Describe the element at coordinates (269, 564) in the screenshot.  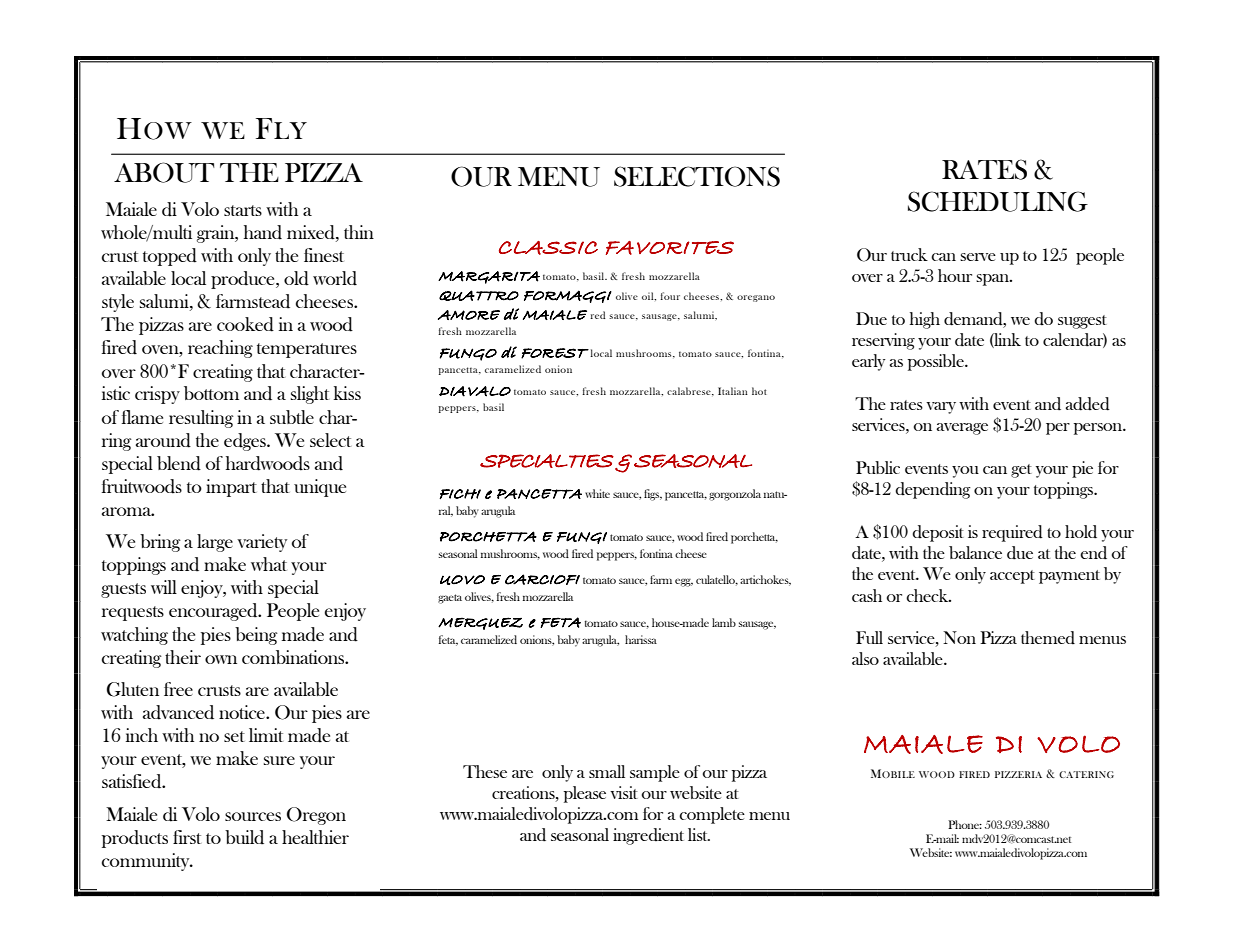
I see `what` at that location.
